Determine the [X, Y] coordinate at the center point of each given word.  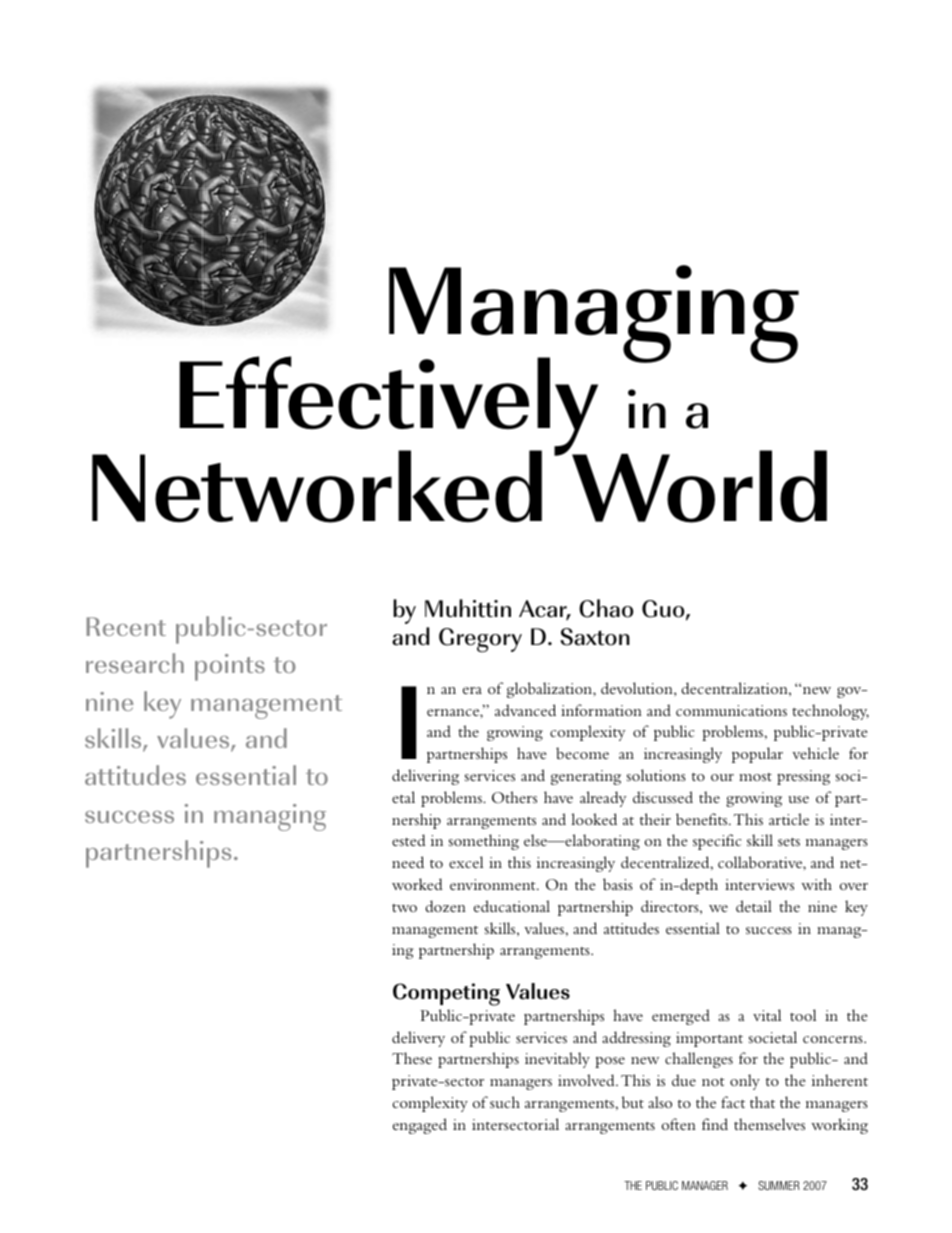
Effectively [388, 407]
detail [754, 906]
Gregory [480, 640]
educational [512, 906]
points [230, 667]
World [699, 486]
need [408, 862]
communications [731, 710]
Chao [606, 608]
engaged [420, 1126]
